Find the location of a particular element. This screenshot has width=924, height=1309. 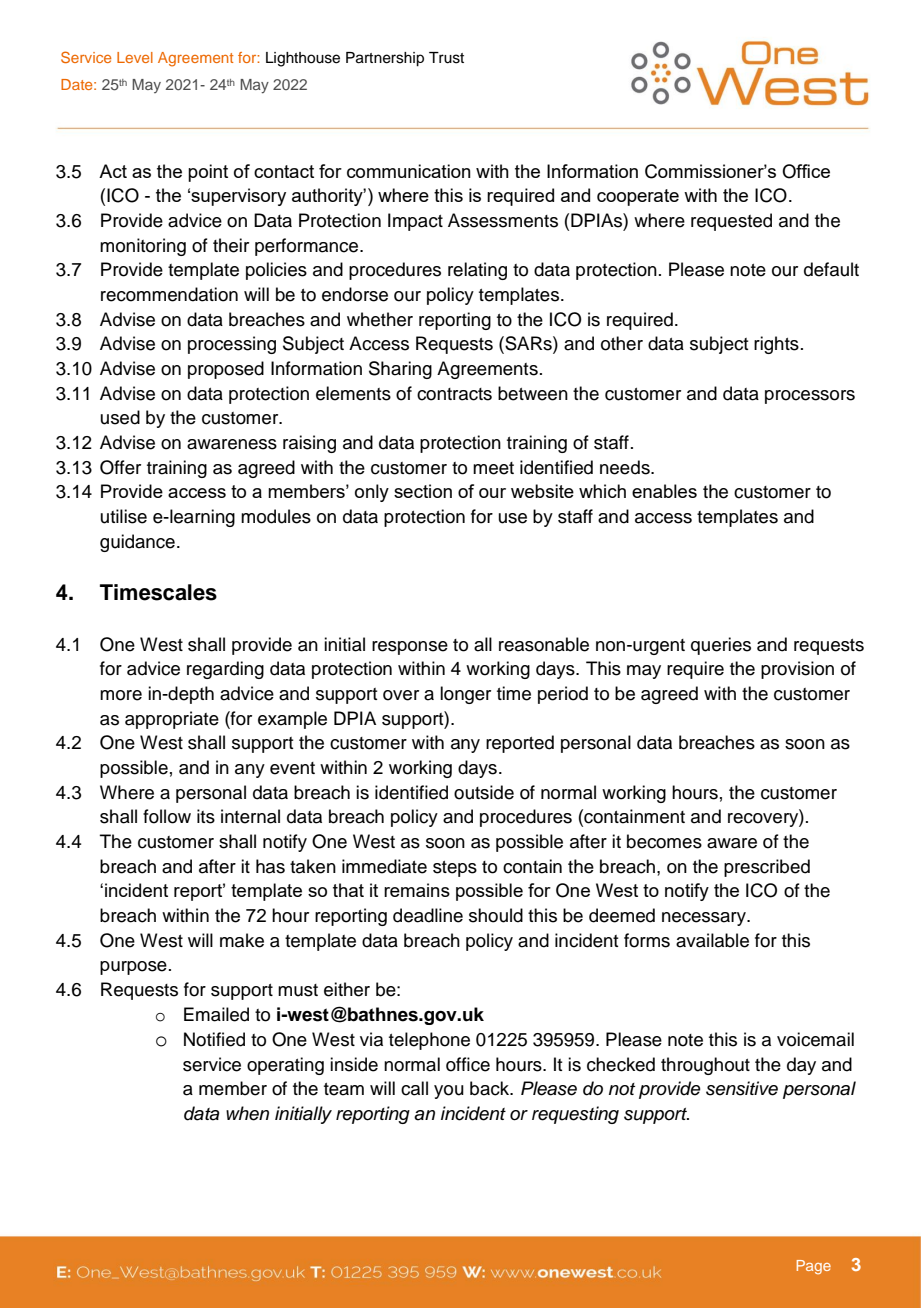

should is located at coordinates (496, 915).
